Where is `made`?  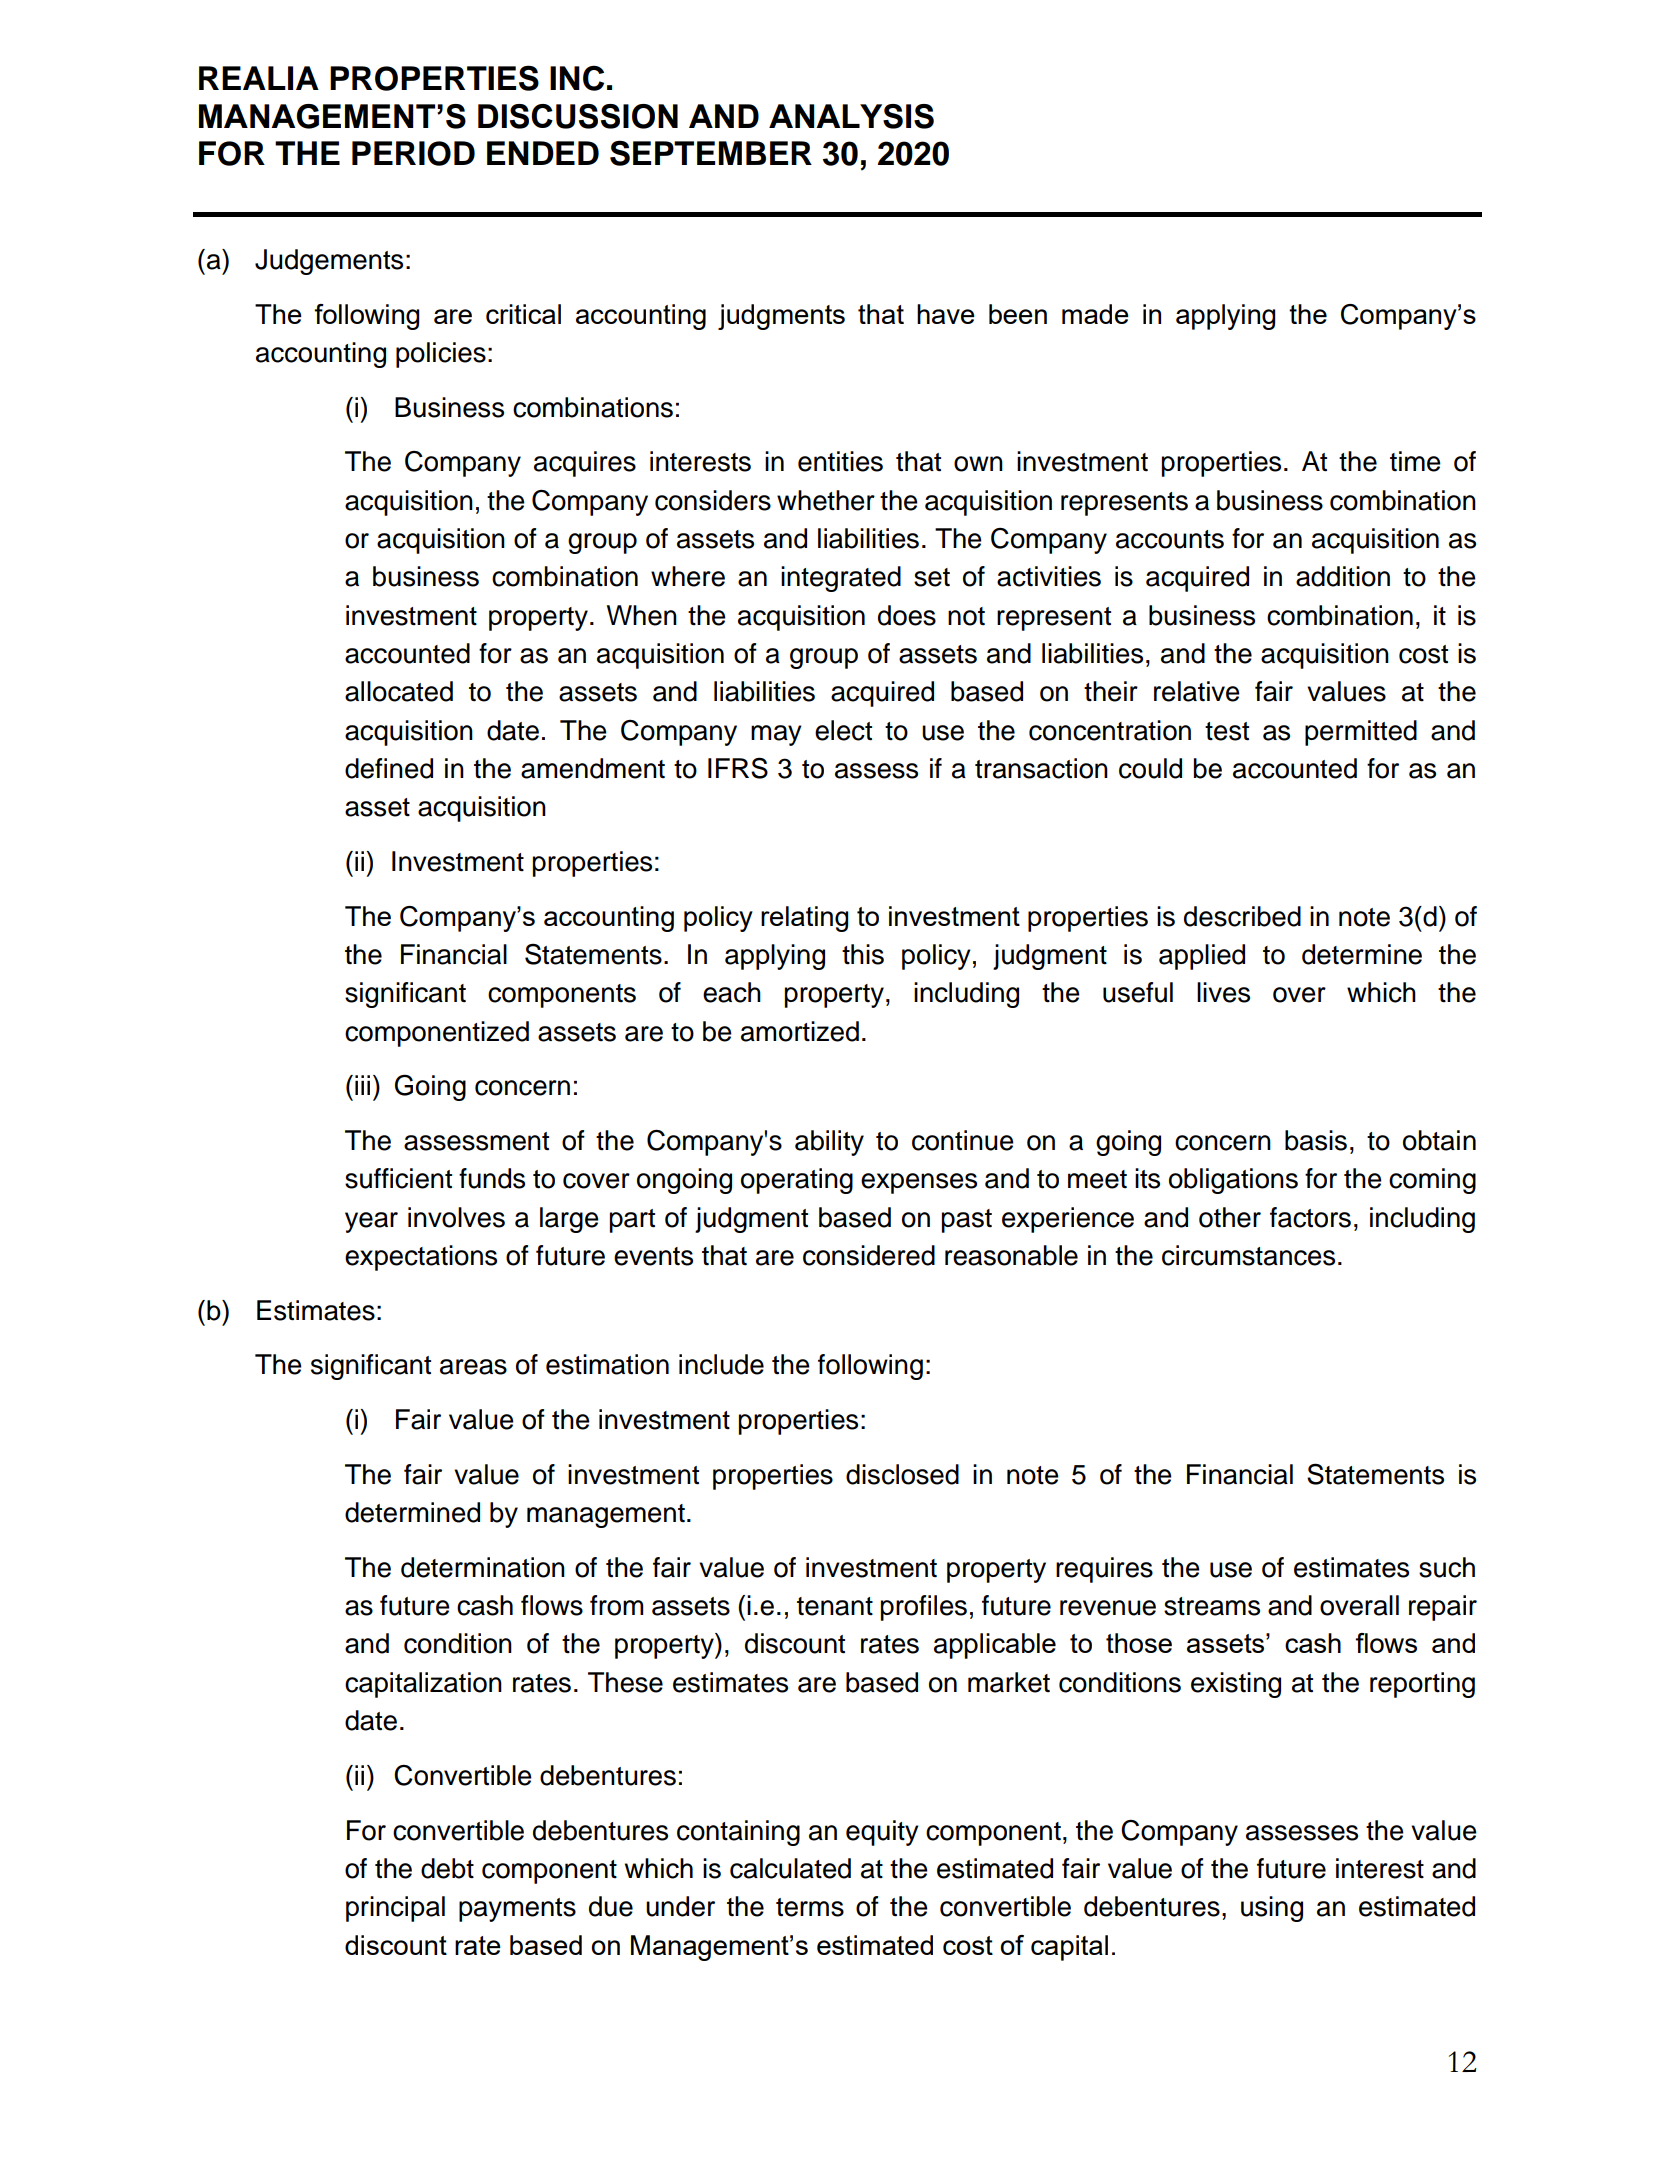
made is located at coordinates (1095, 314).
